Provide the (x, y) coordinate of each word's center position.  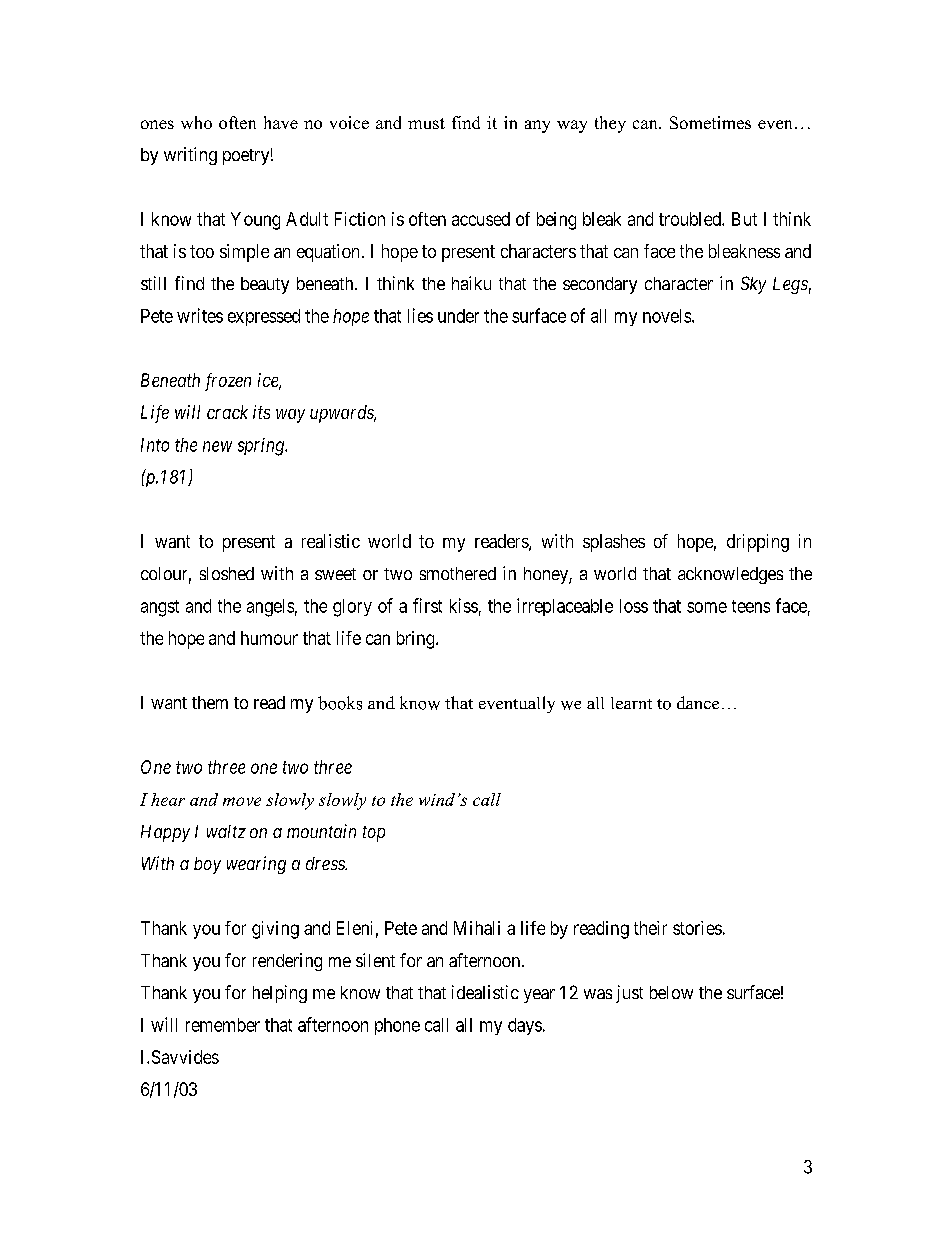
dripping (758, 543)
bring (417, 640)
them (210, 702)
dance (698, 702)
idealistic (485, 992)
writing (190, 156)
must (426, 123)
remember (223, 1025)
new (217, 446)
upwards (343, 414)
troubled (691, 219)
